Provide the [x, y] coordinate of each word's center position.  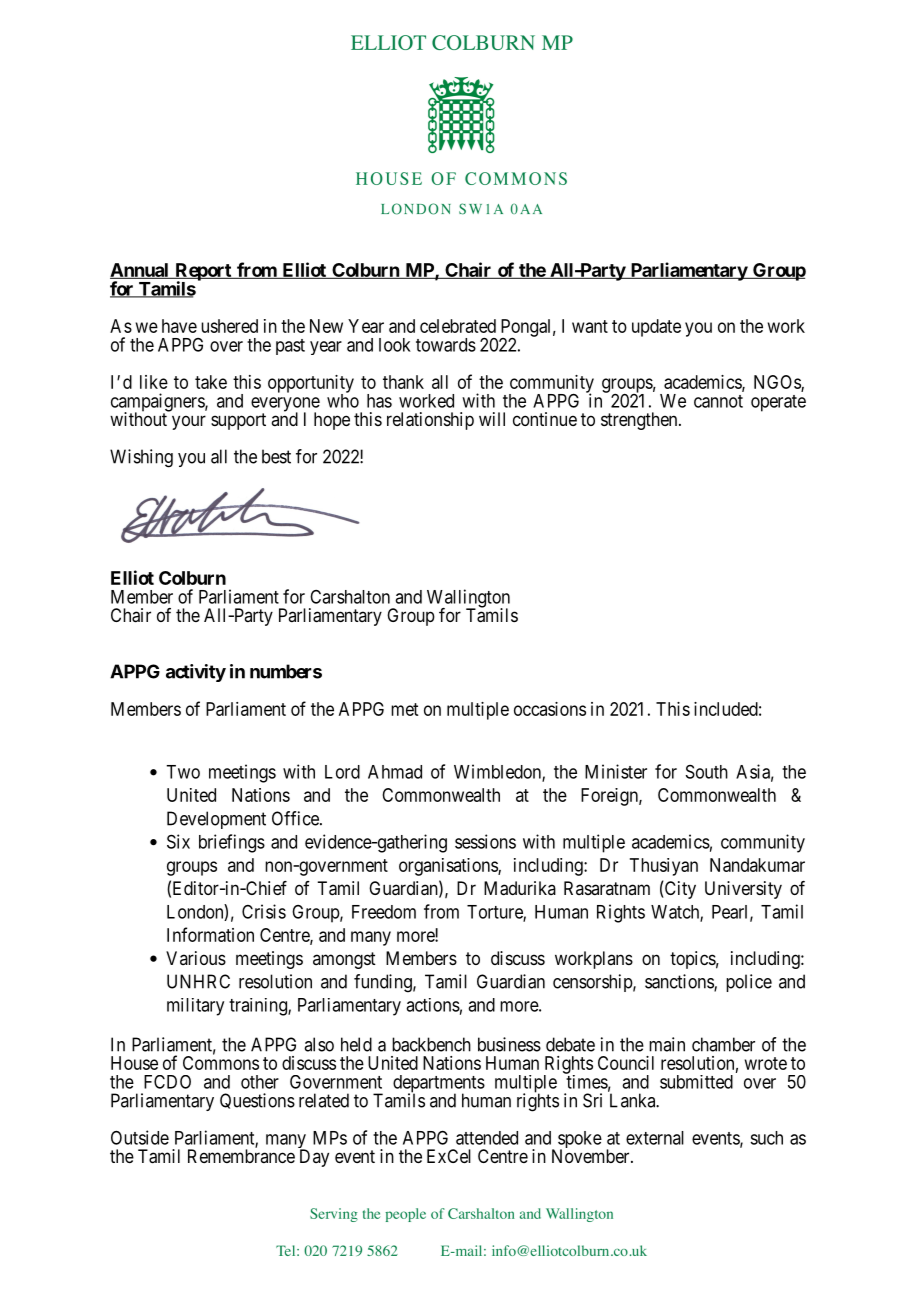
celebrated [458, 326]
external [655, 1138]
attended [487, 1138]
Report [203, 273]
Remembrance [241, 1156]
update [656, 328]
